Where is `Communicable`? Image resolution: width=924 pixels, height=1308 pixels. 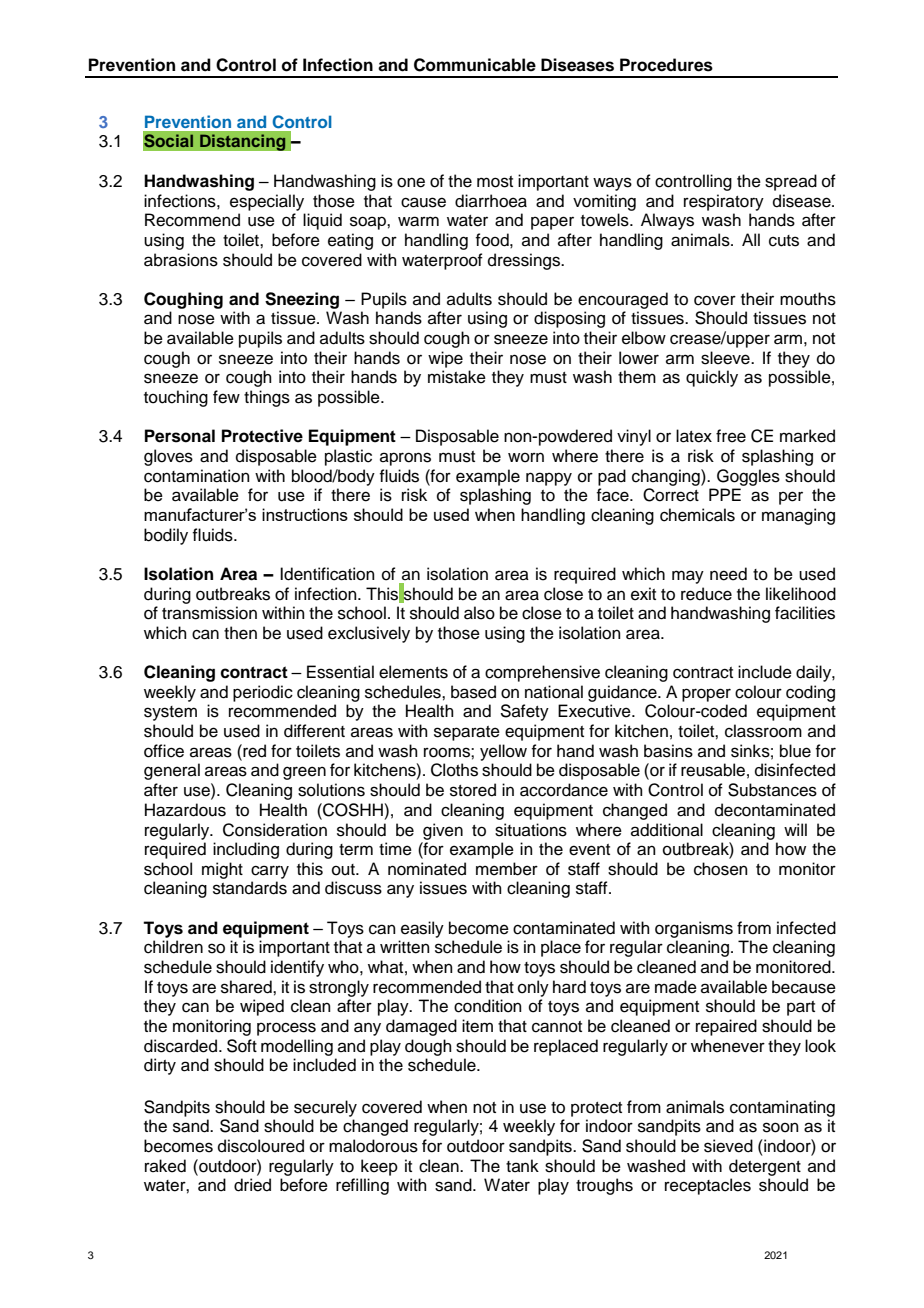
Communicable is located at coordinates (475, 65).
